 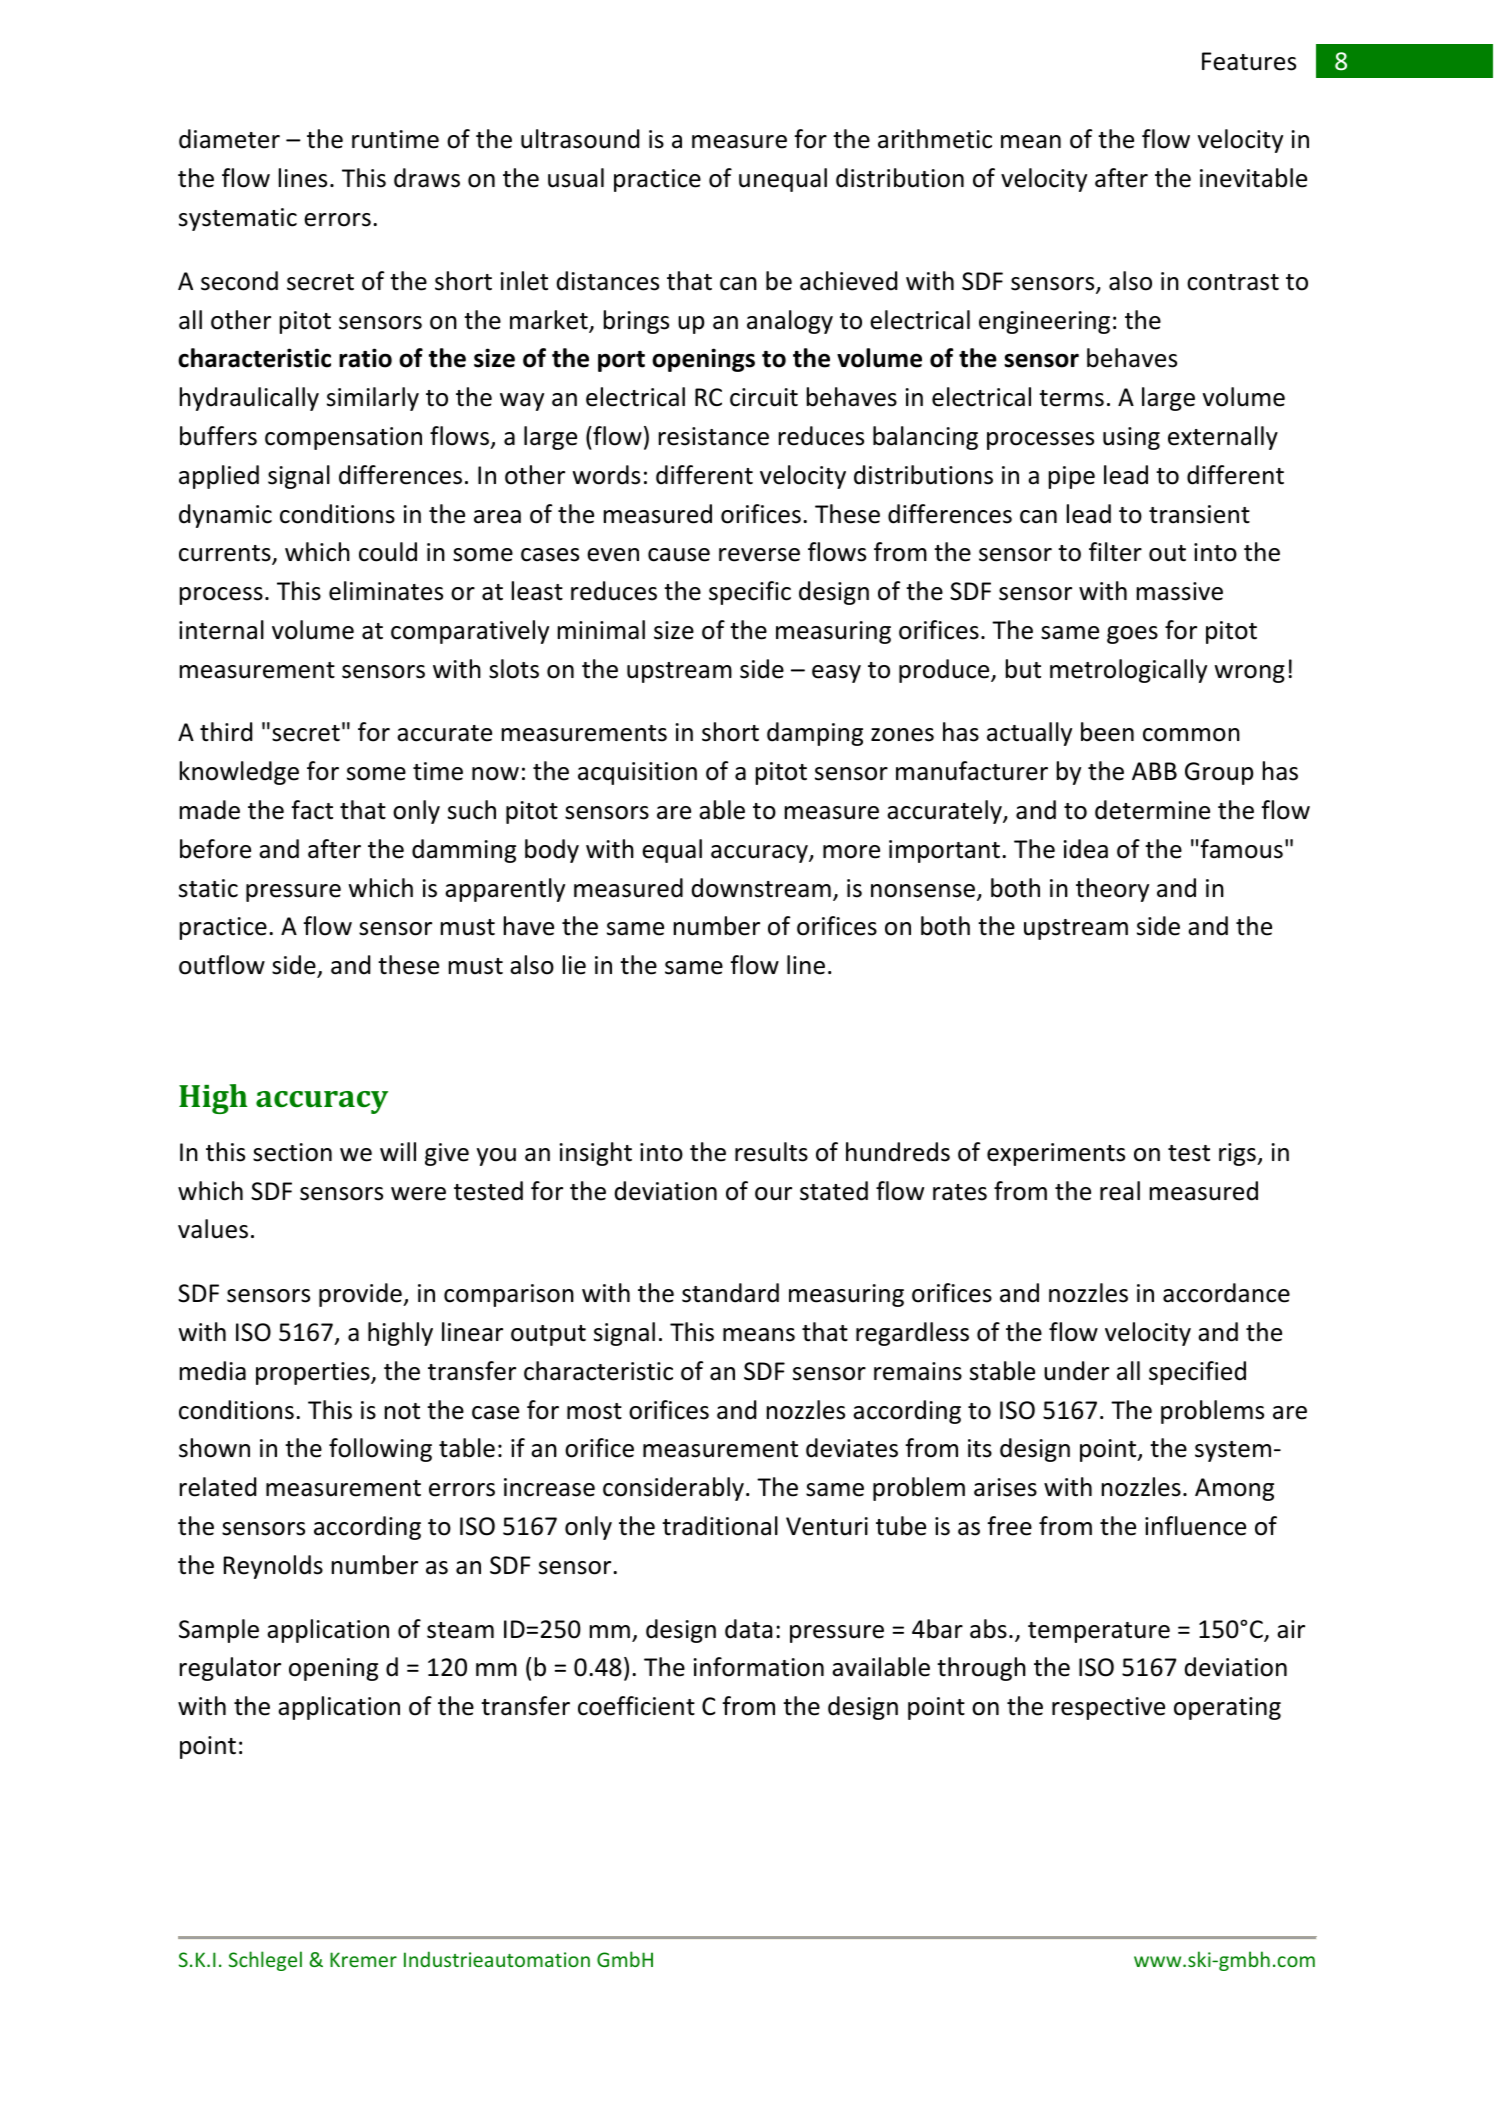 What do you see at coordinates (292, 1152) in the screenshot?
I see `section` at bounding box center [292, 1152].
